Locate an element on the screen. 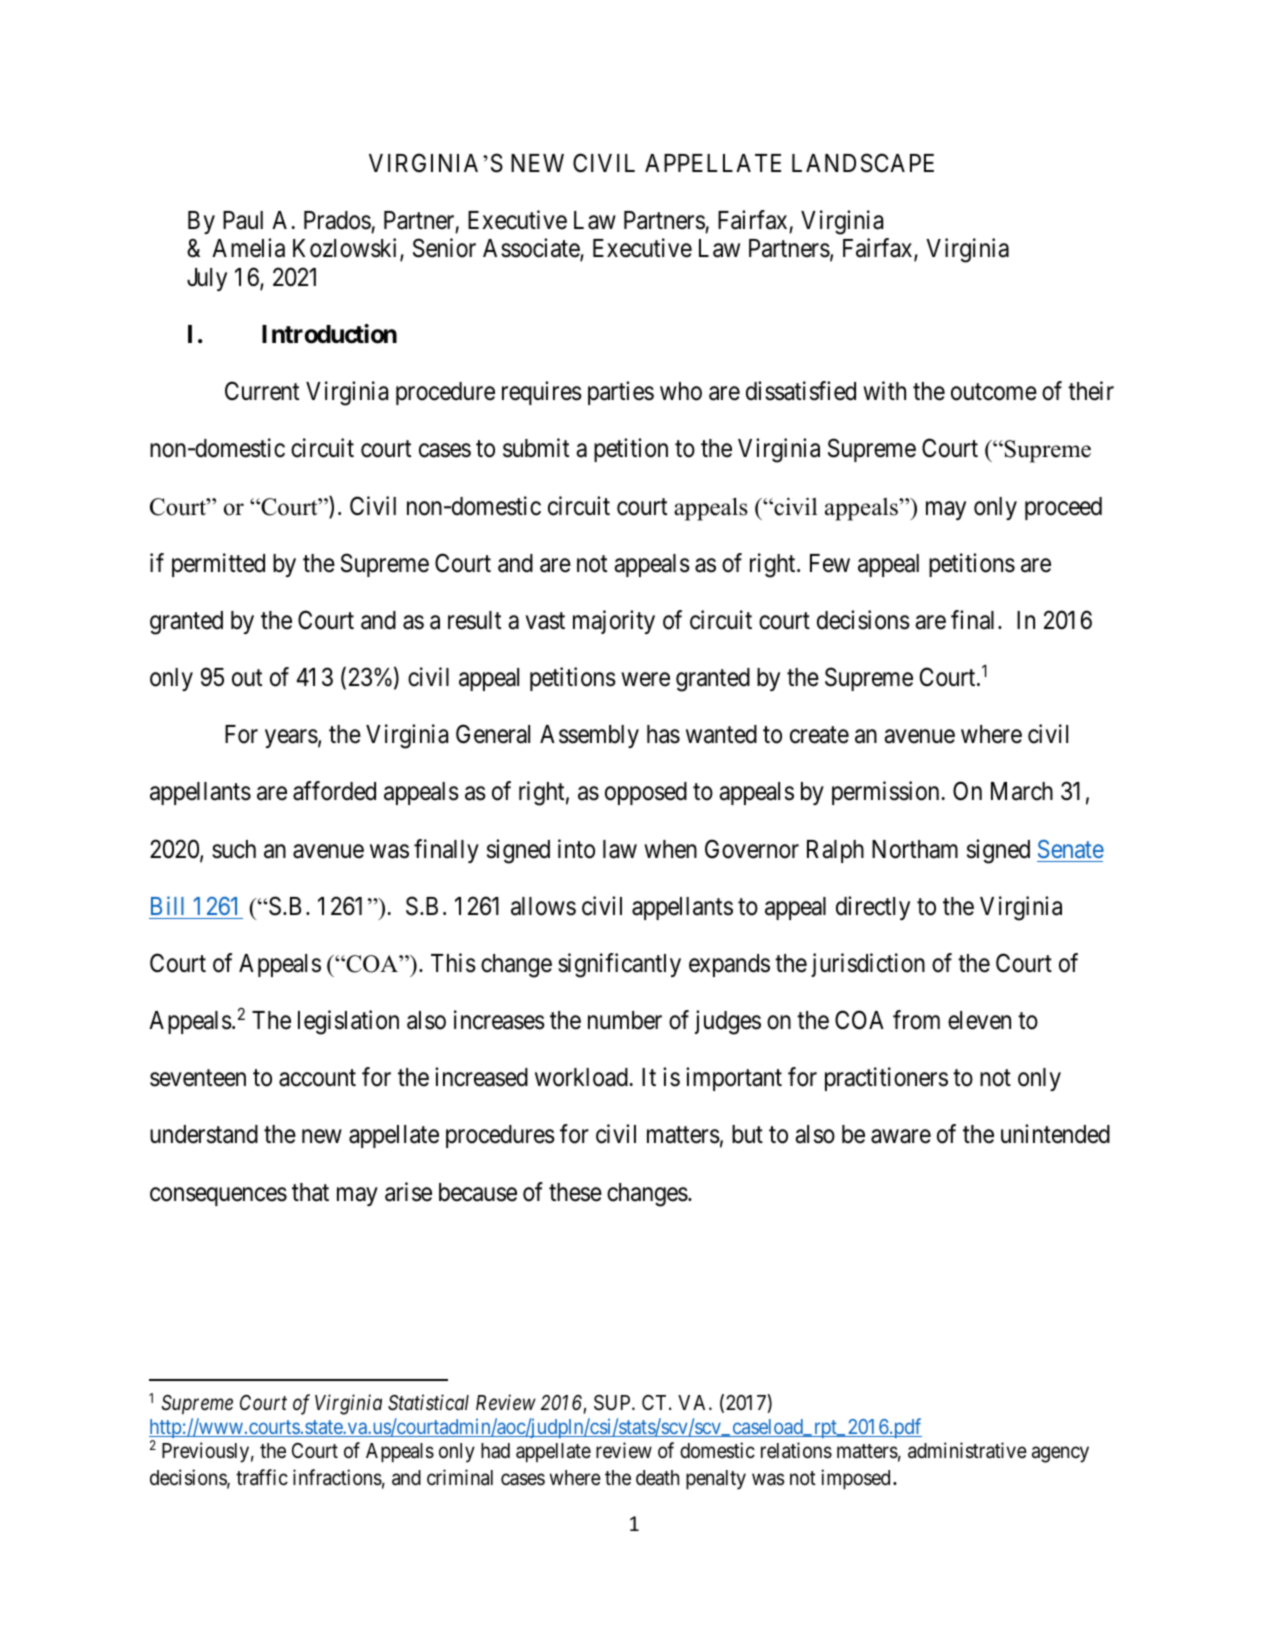 Image resolution: width=1268 pixels, height=1640 pixels. permitted is located at coordinates (218, 565).
